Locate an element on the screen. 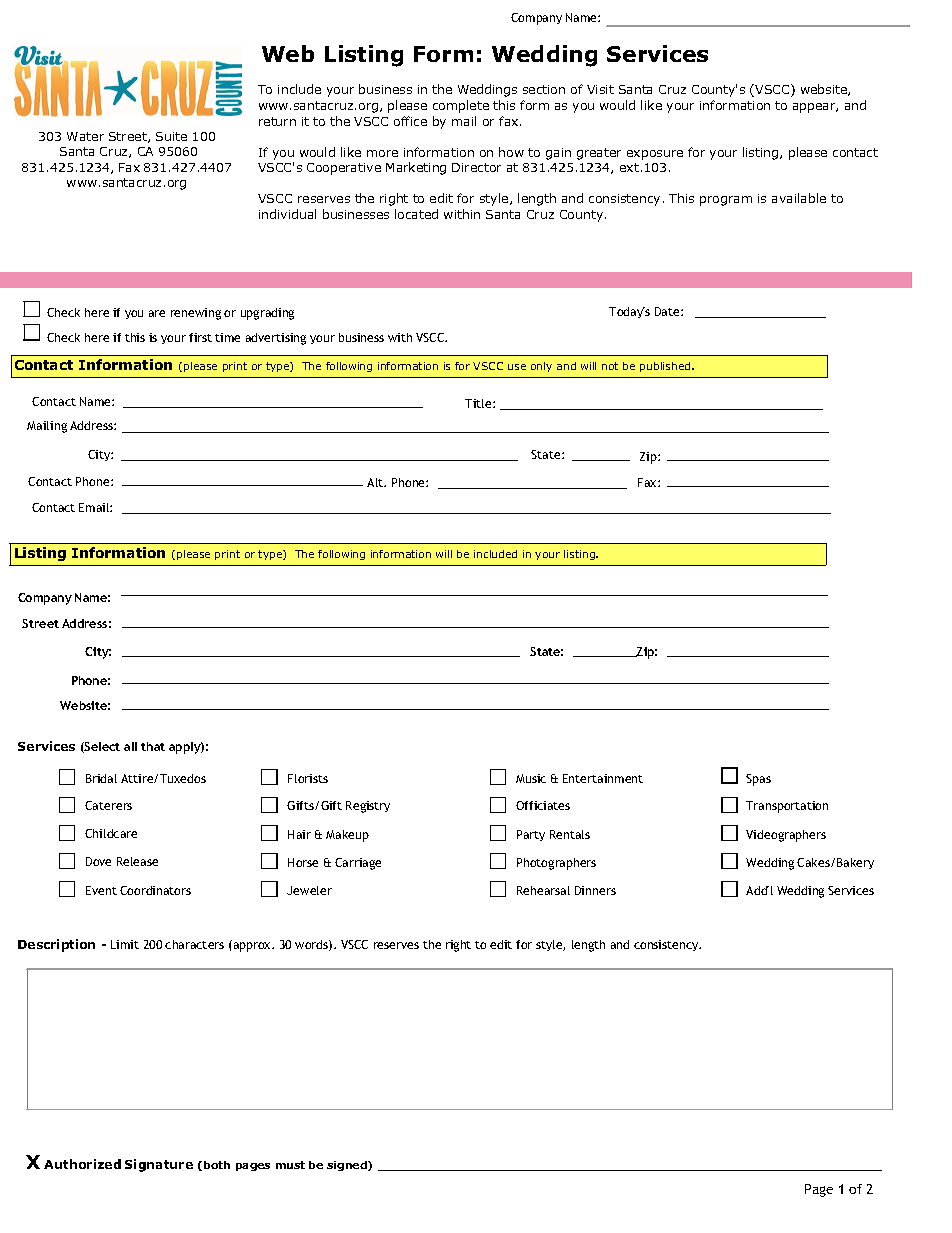  office is located at coordinates (410, 121).
